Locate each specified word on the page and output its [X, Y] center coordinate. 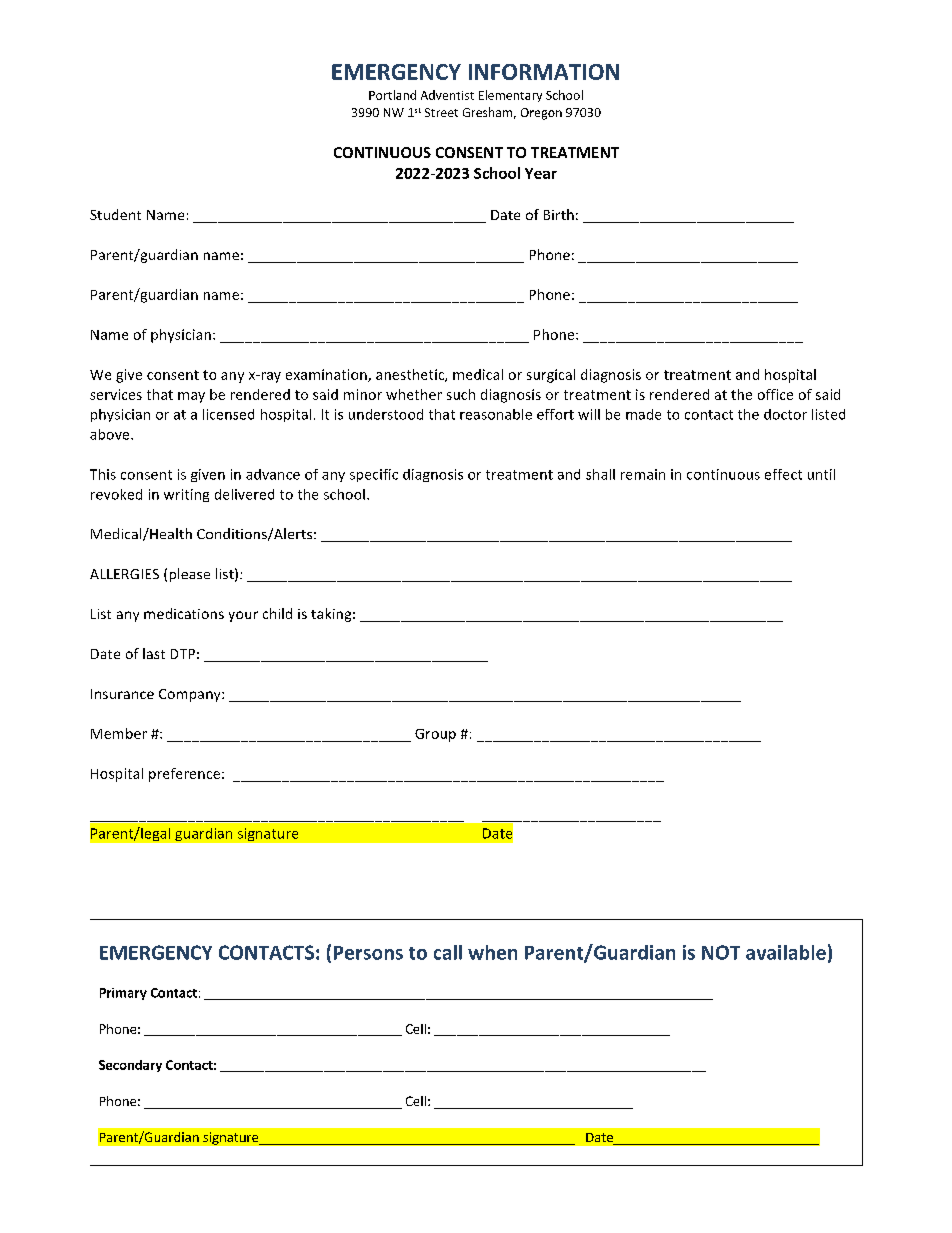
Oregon [541, 114]
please [190, 575]
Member [119, 733]
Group [435, 735]
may [191, 397]
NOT [721, 952]
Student [115, 214]
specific [374, 475]
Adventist [447, 95]
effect [783, 474]
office [775, 394]
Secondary [130, 1066]
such [461, 394]
